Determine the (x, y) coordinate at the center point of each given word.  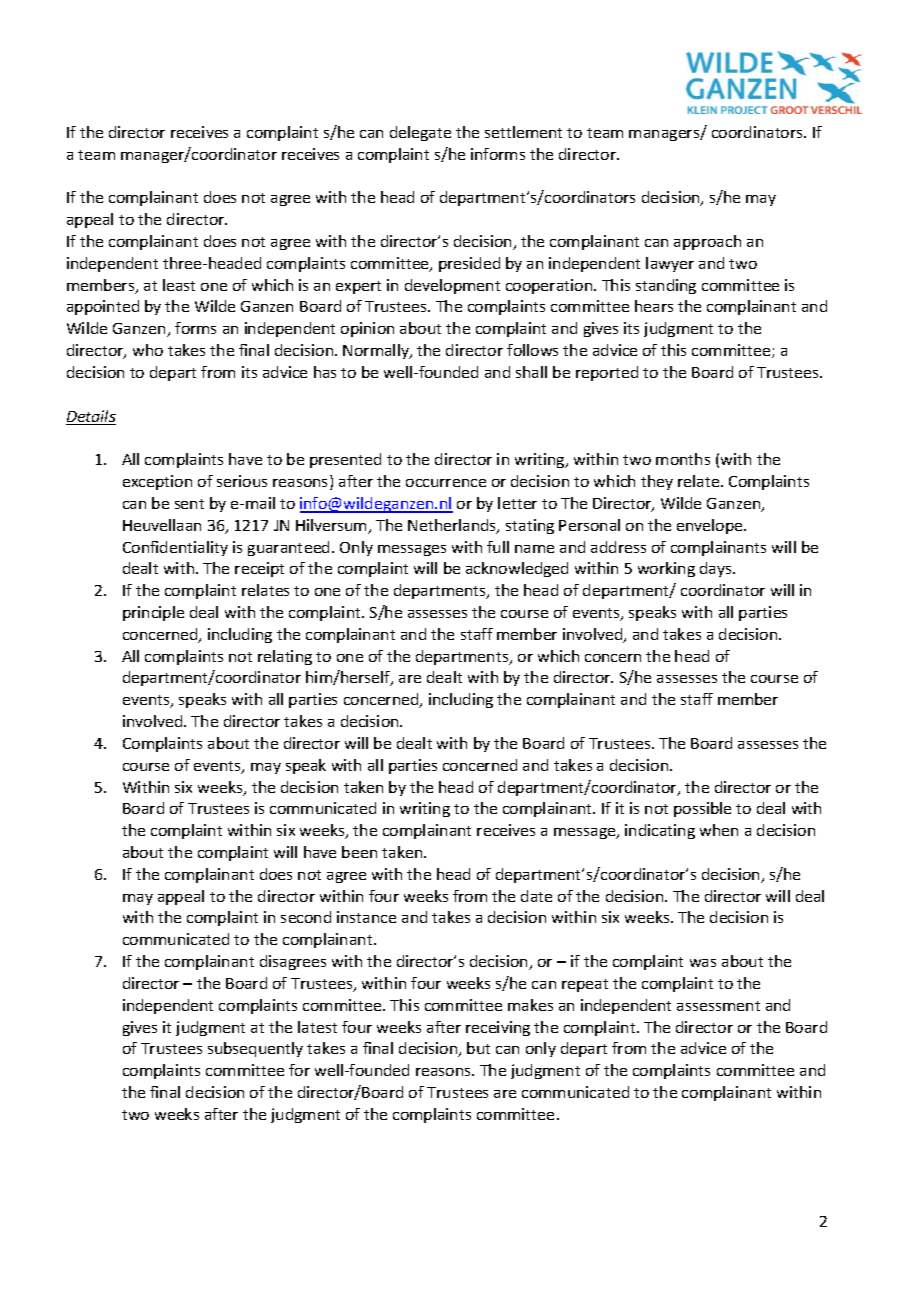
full (498, 547)
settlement (523, 132)
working (666, 569)
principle (153, 613)
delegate (420, 133)
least (179, 285)
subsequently (255, 1049)
